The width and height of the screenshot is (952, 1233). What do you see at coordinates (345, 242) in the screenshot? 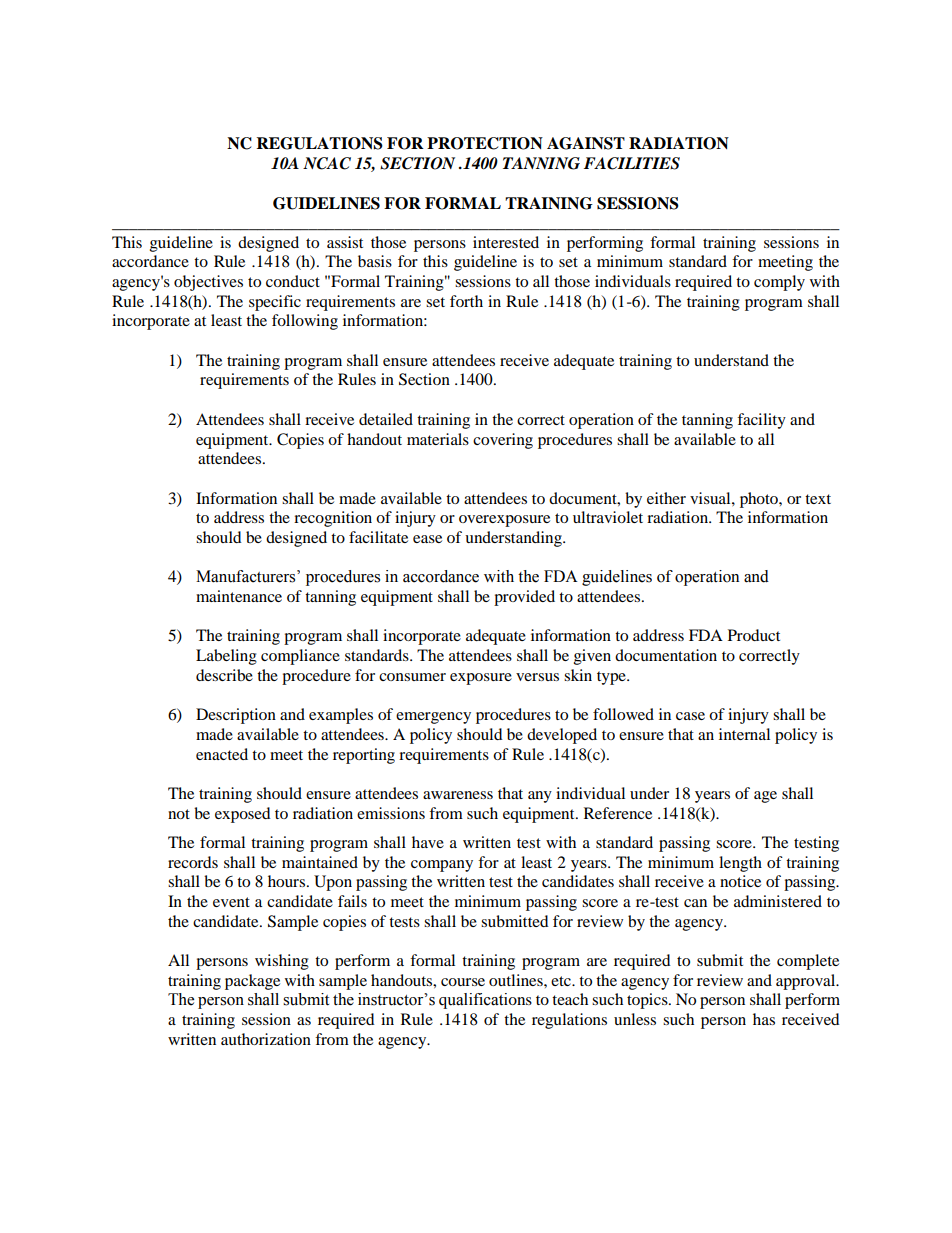
I see `assist` at bounding box center [345, 242].
